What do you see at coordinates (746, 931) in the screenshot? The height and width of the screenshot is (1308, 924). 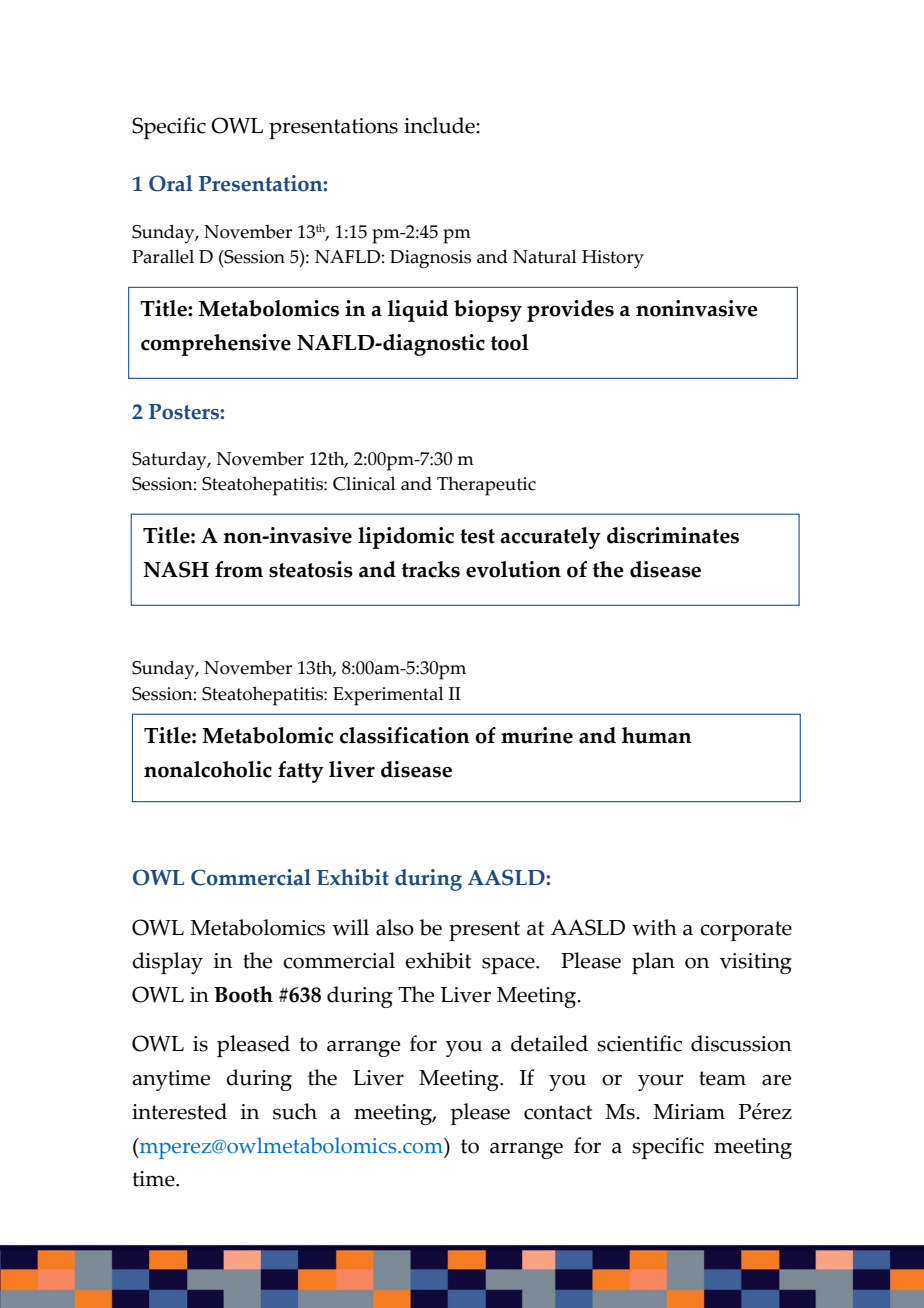 I see `corporate` at bounding box center [746, 931].
